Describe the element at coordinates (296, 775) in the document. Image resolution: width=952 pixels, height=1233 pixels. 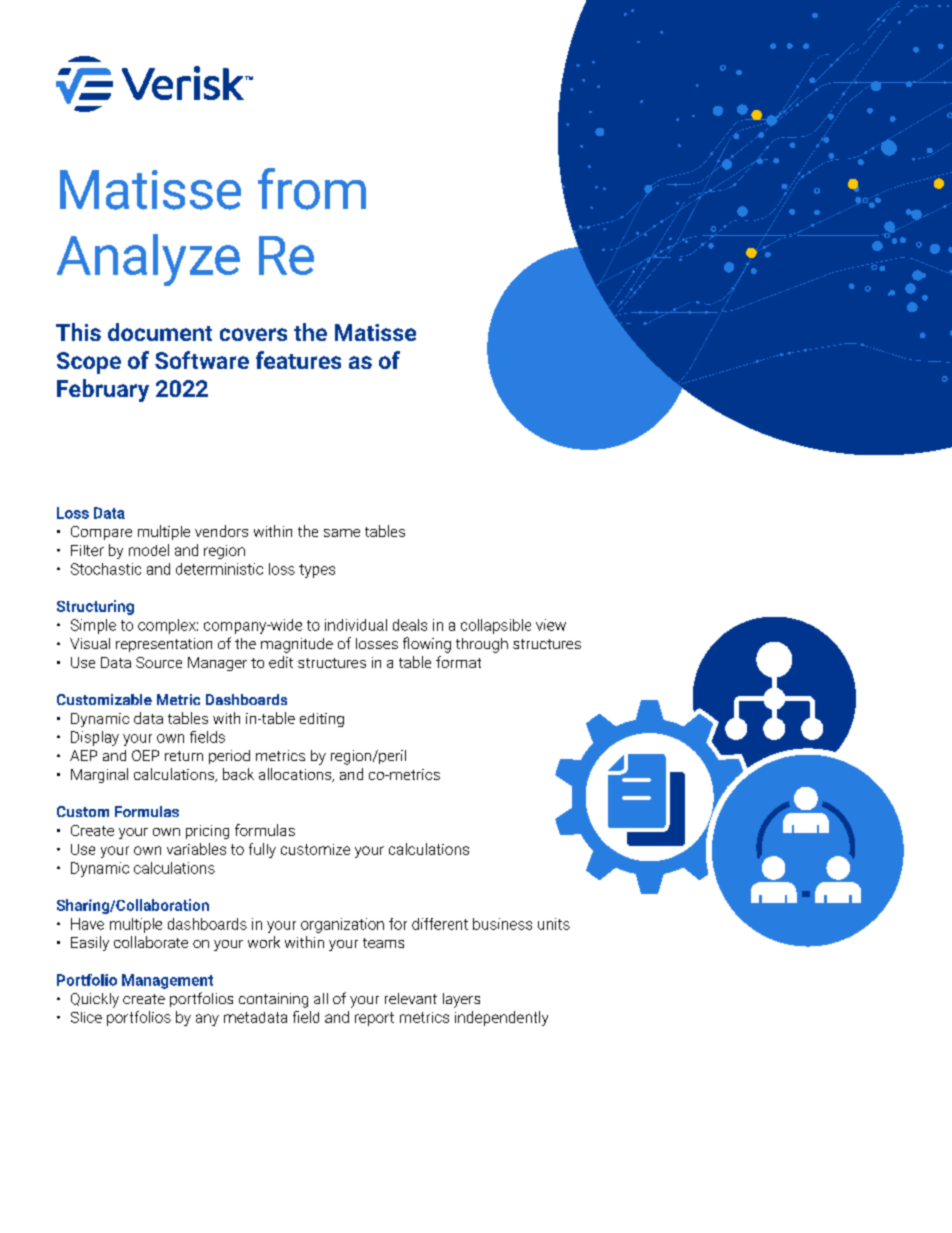
I see `allocations` at that location.
